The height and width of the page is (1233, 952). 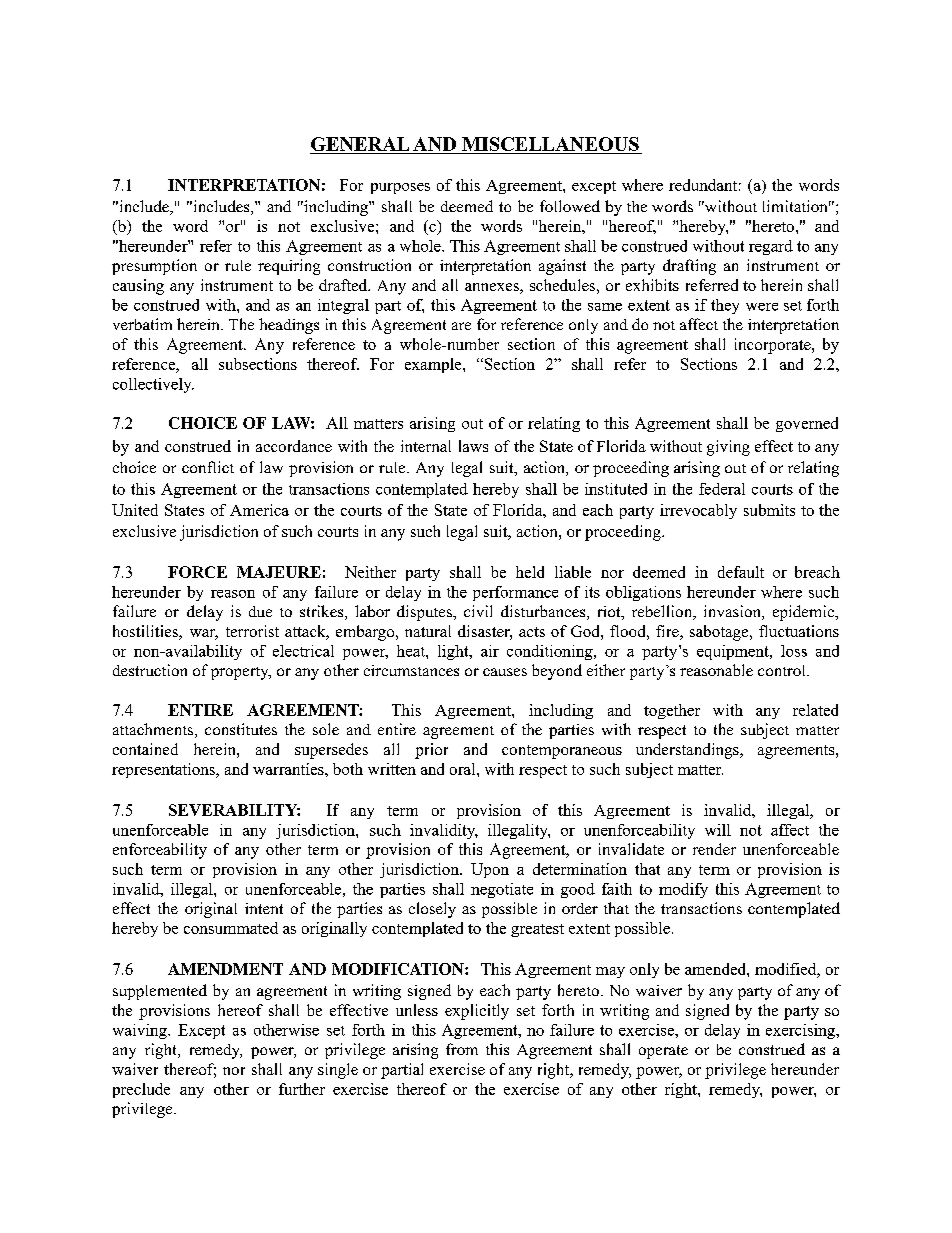 I want to click on presumption, so click(x=154, y=267).
